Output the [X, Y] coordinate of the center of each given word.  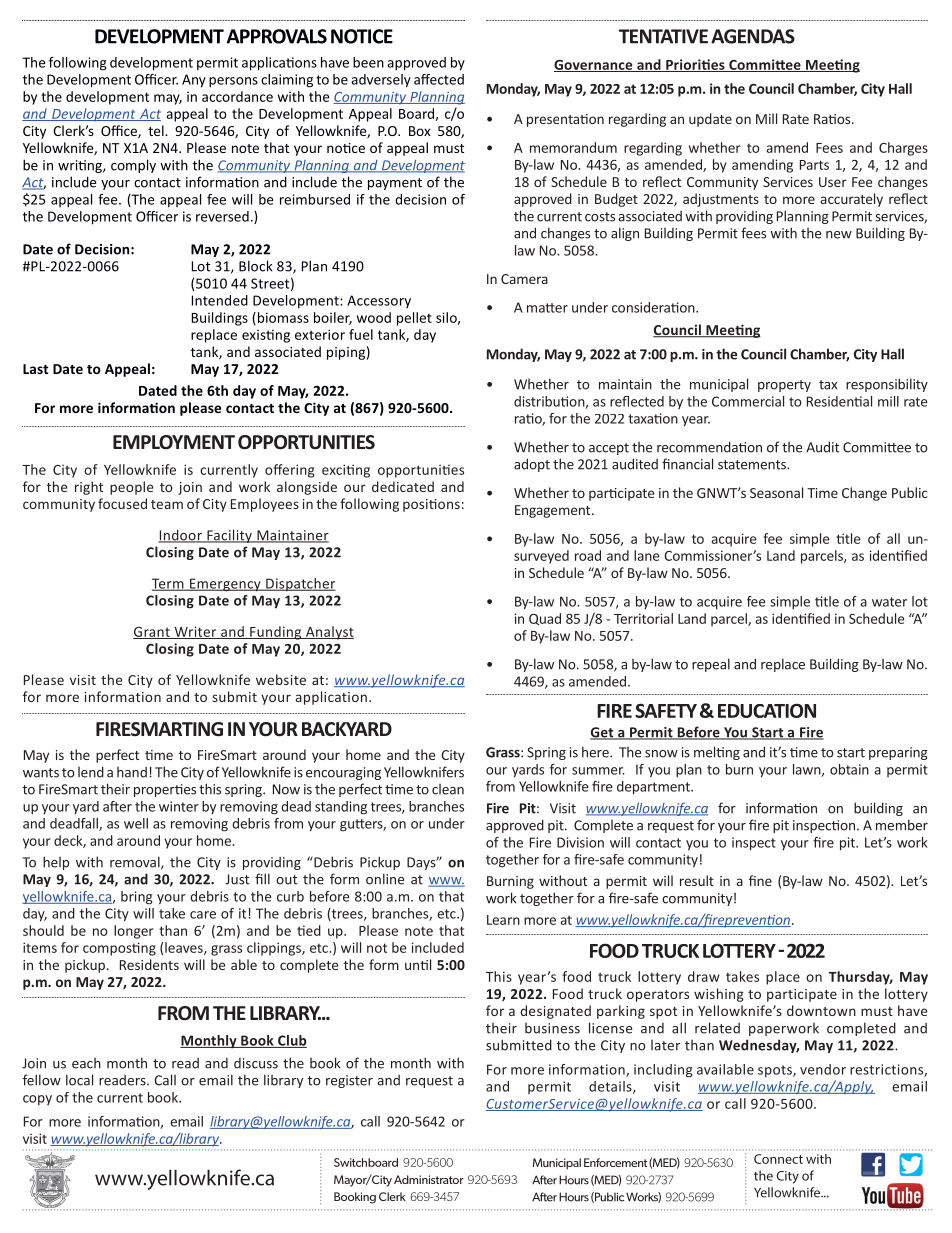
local [79, 1080]
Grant [152, 633]
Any [194, 81]
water [889, 602]
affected [439, 79]
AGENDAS [753, 36]
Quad [545, 619]
